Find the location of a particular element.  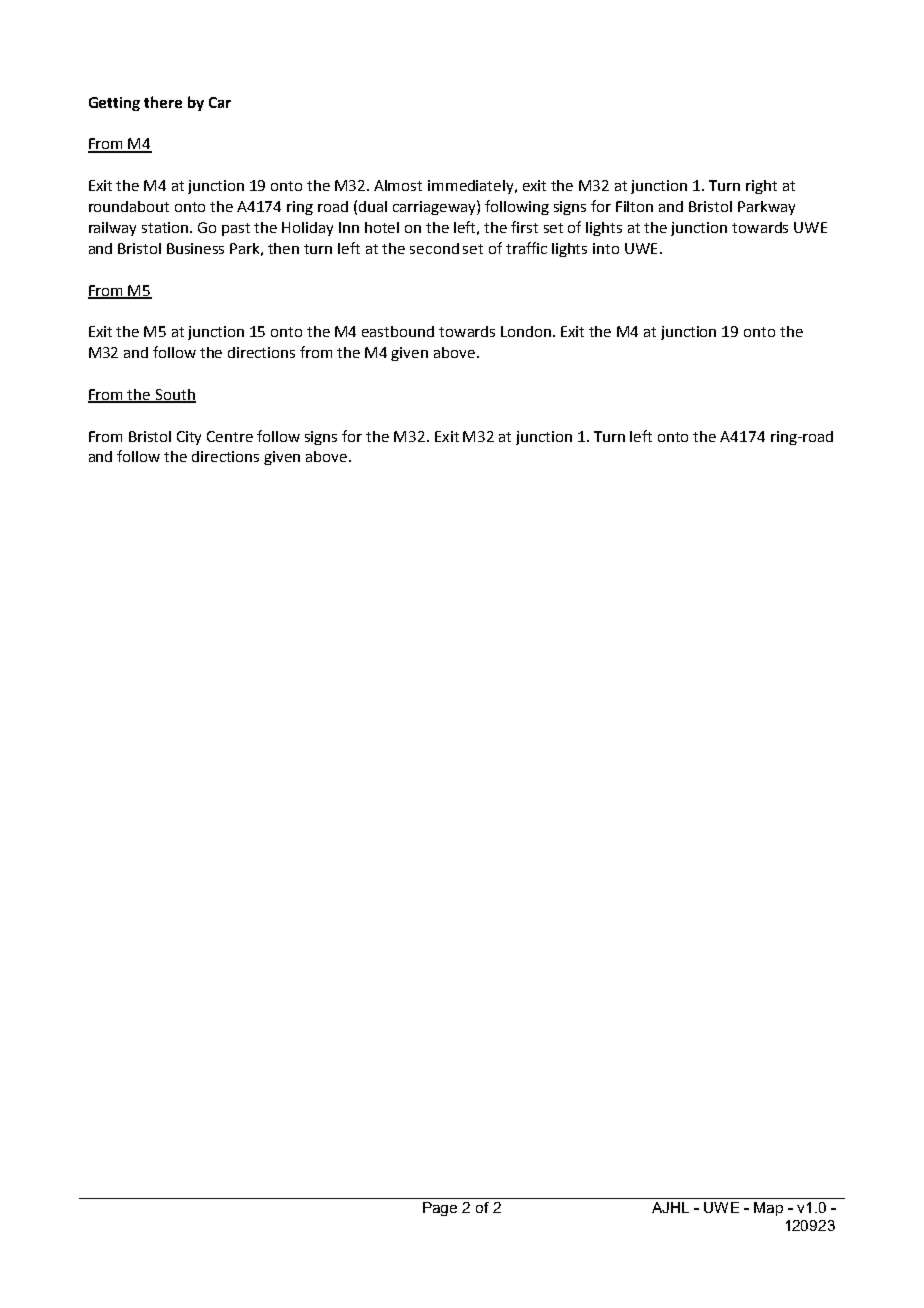

there is located at coordinates (163, 102).
